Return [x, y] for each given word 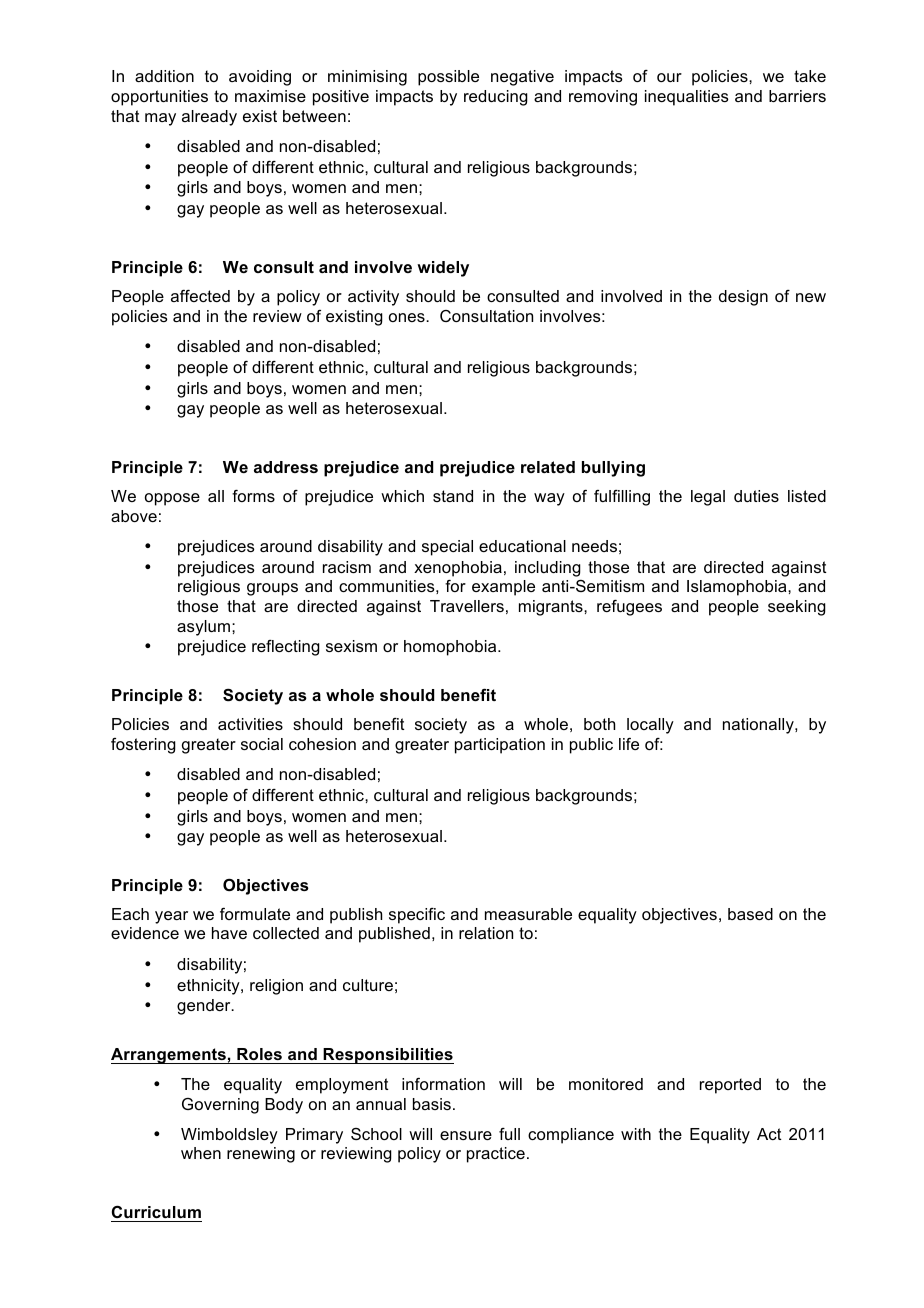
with [636, 1134]
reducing [496, 98]
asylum [203, 628]
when [201, 1153]
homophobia [451, 648]
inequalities [687, 98]
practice [496, 1155]
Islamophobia [738, 588]
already [209, 118]
